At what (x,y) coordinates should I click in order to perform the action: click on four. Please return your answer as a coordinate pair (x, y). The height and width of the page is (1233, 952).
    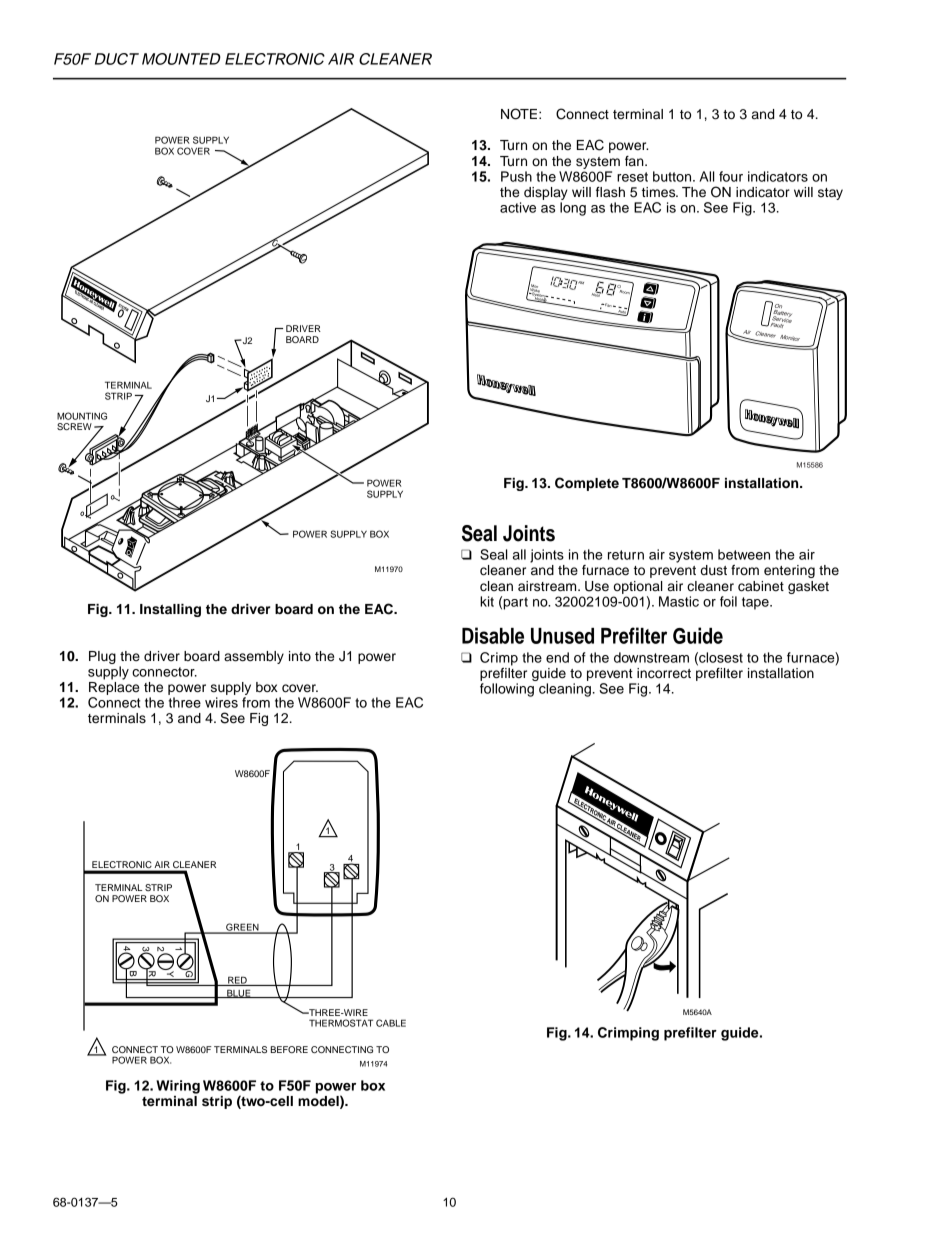
    Looking at the image, I should click on (731, 176).
